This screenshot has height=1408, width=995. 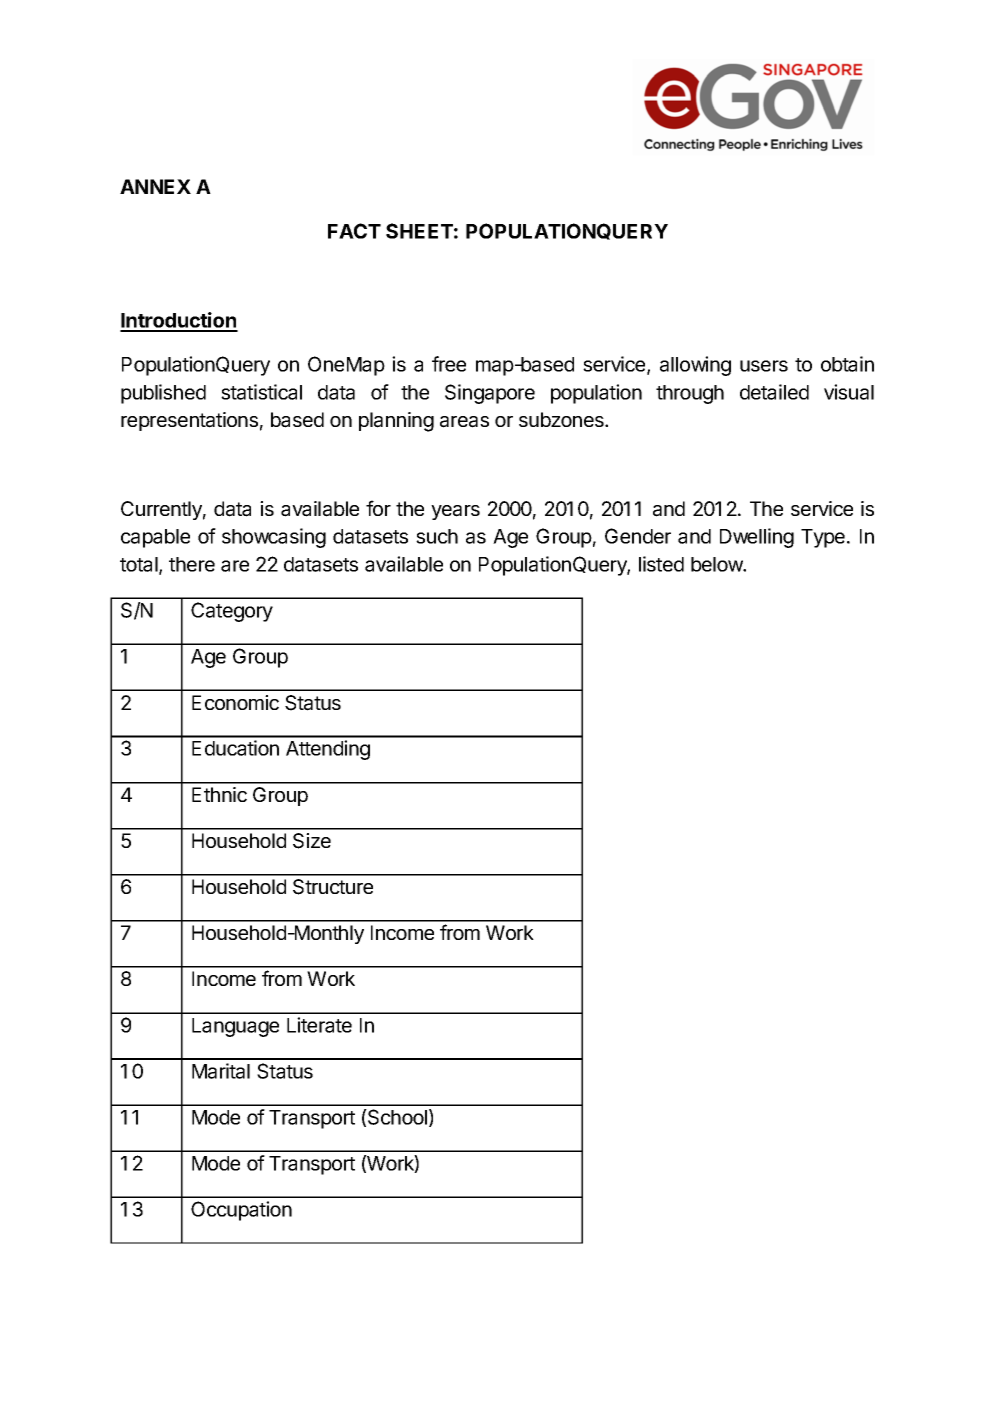 What do you see at coordinates (757, 538) in the screenshot?
I see `Dwelling` at bounding box center [757, 538].
